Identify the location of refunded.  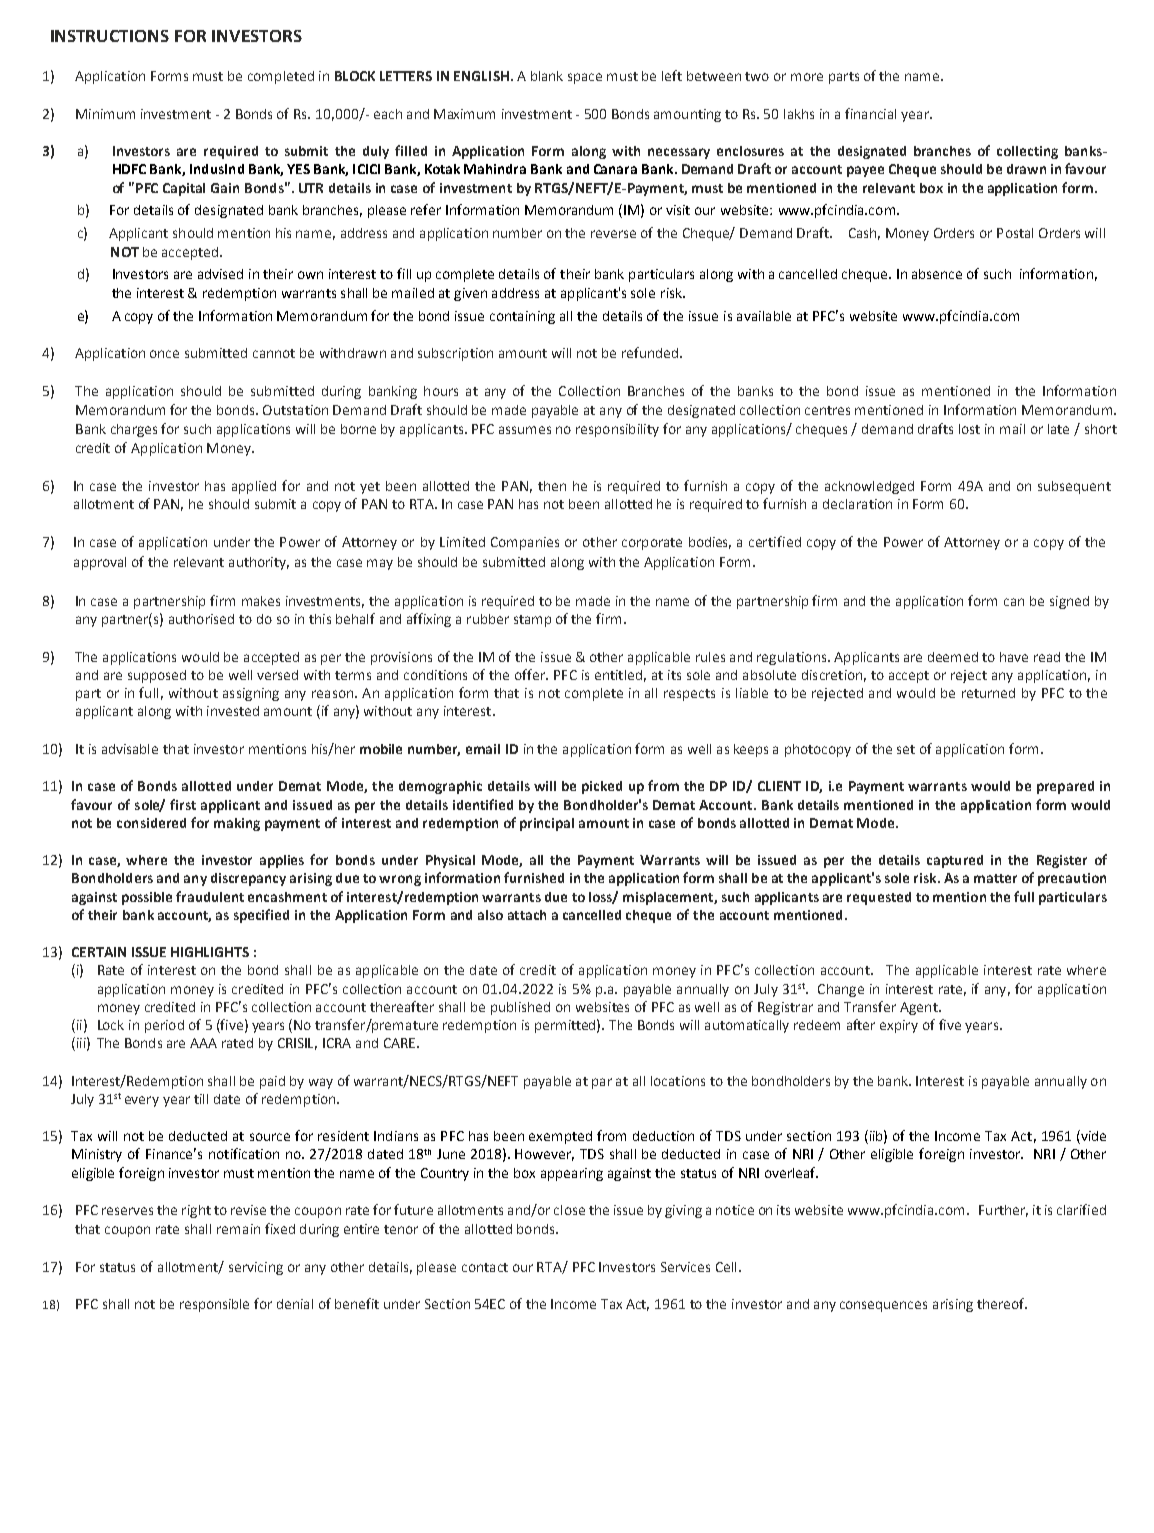
(650, 352).
